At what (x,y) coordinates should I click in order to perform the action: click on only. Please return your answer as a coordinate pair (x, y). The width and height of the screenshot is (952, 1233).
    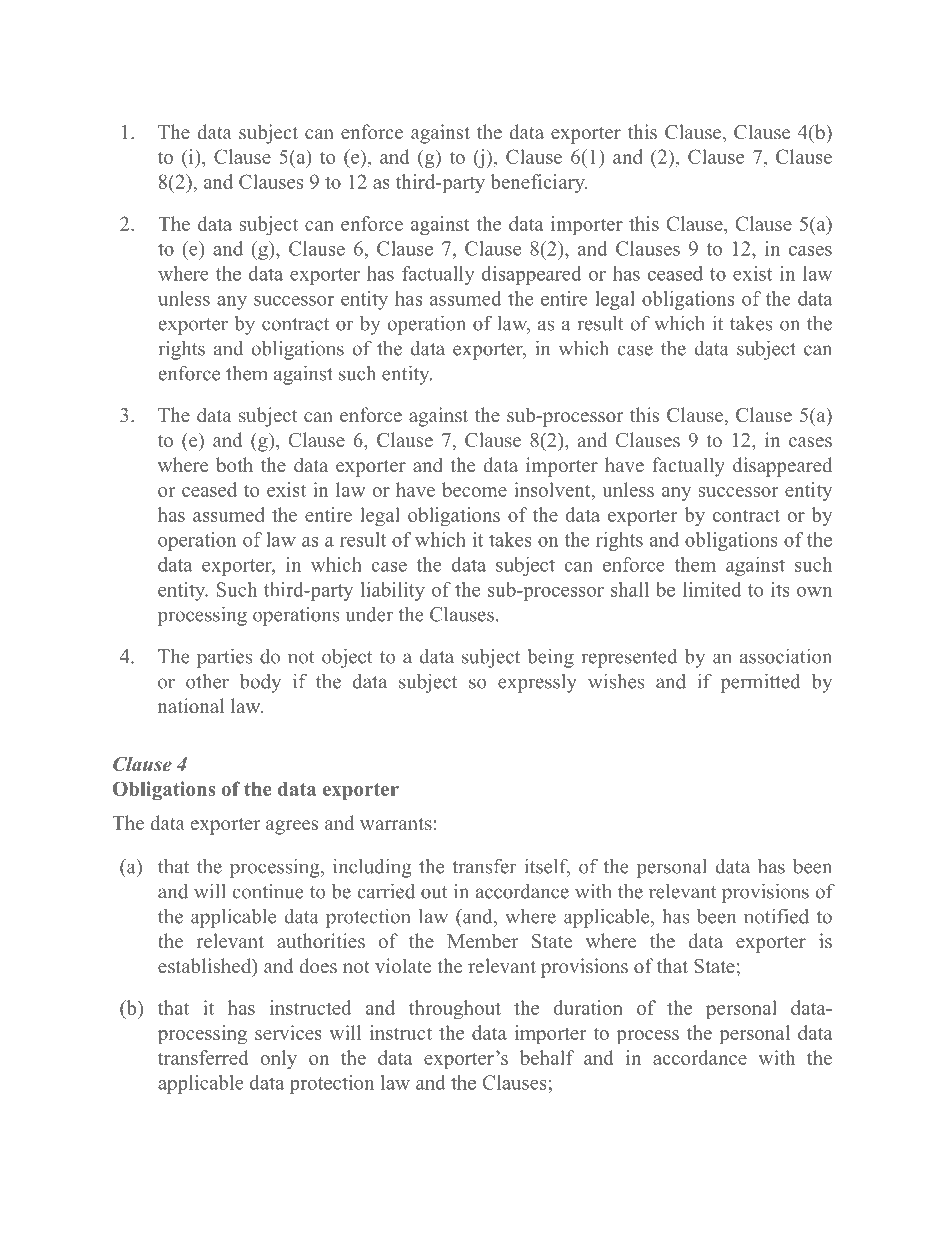
    Looking at the image, I should click on (278, 1059).
